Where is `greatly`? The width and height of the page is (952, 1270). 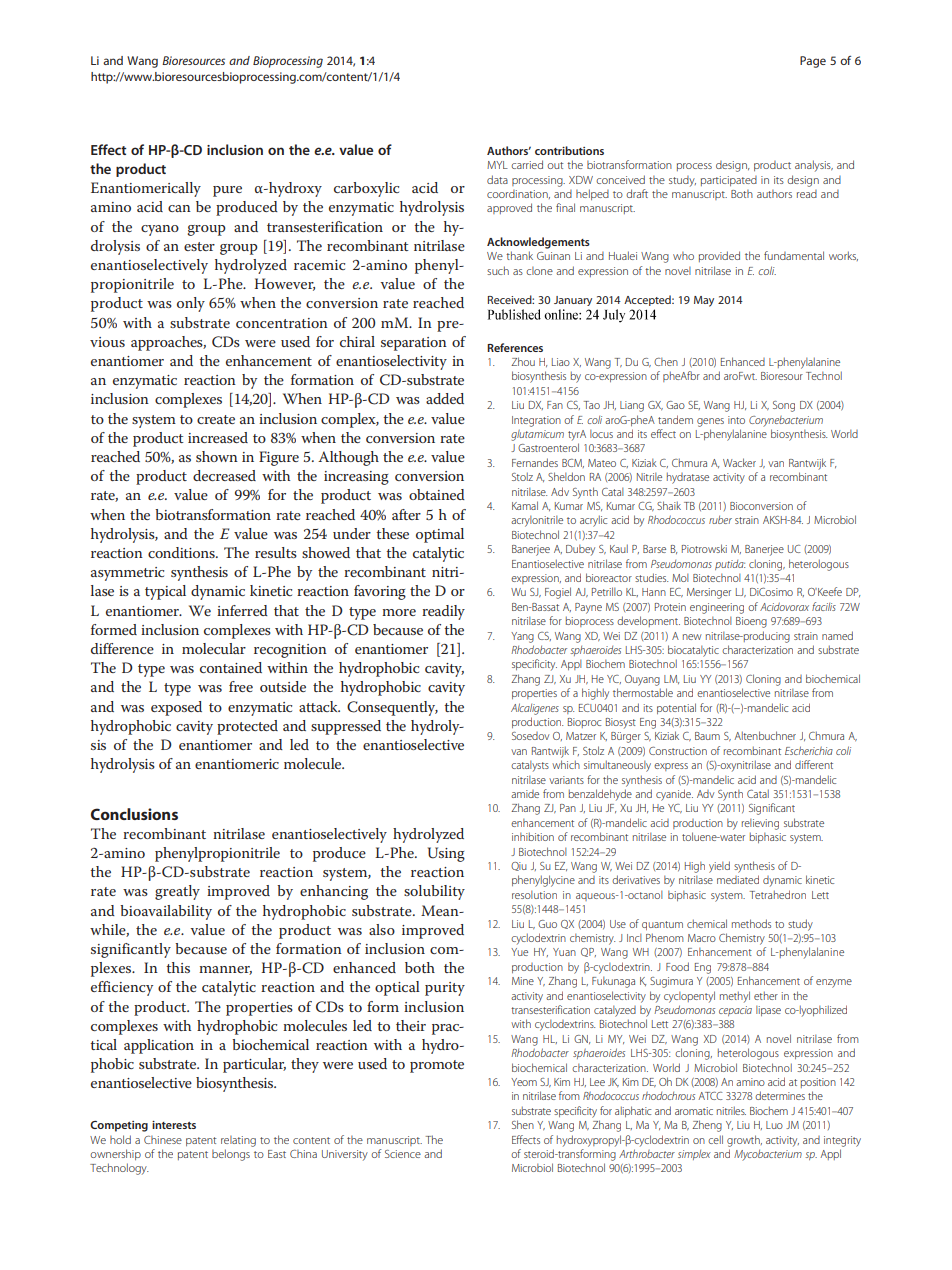 greatly is located at coordinates (177, 892).
